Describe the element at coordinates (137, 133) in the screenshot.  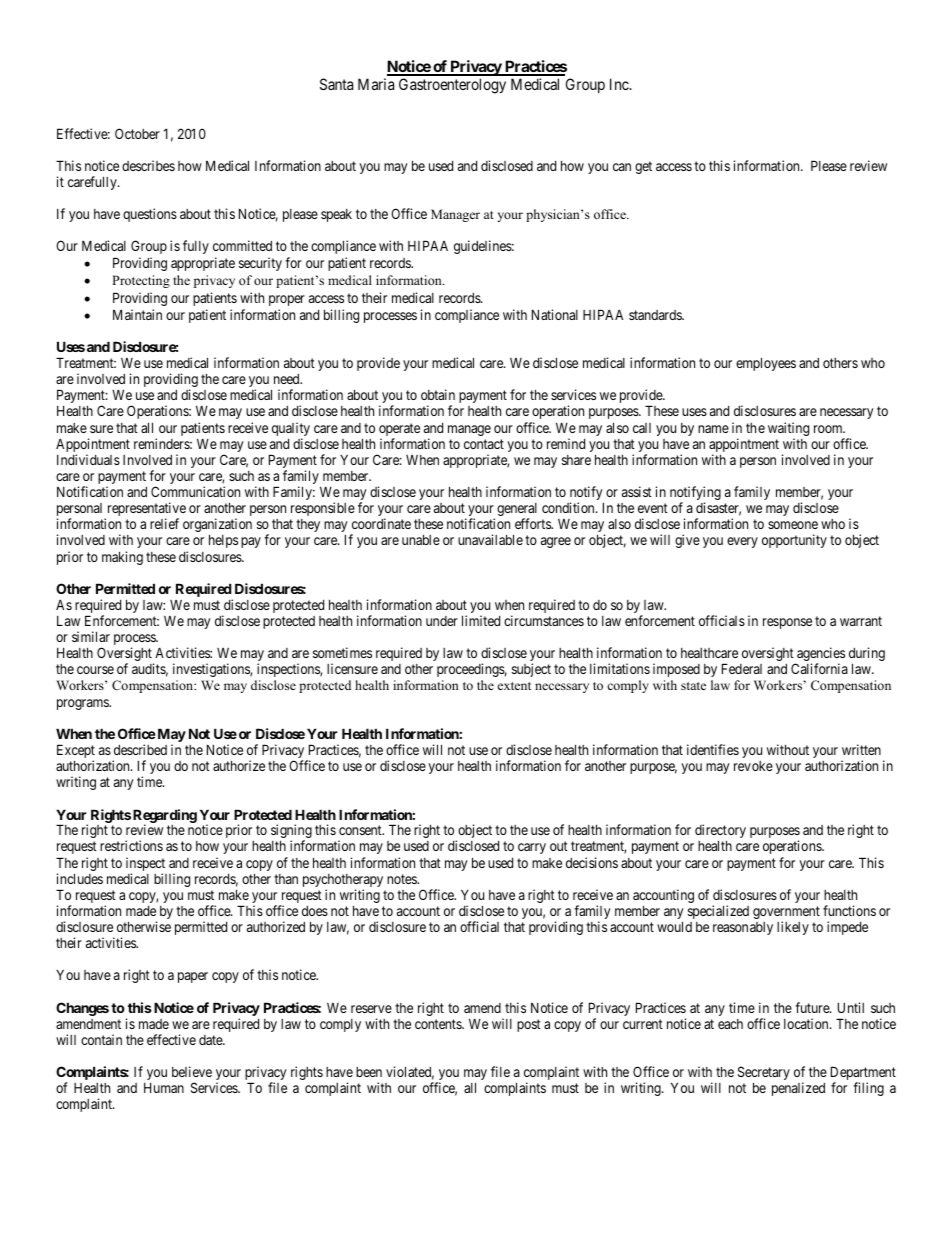
I see `October` at that location.
